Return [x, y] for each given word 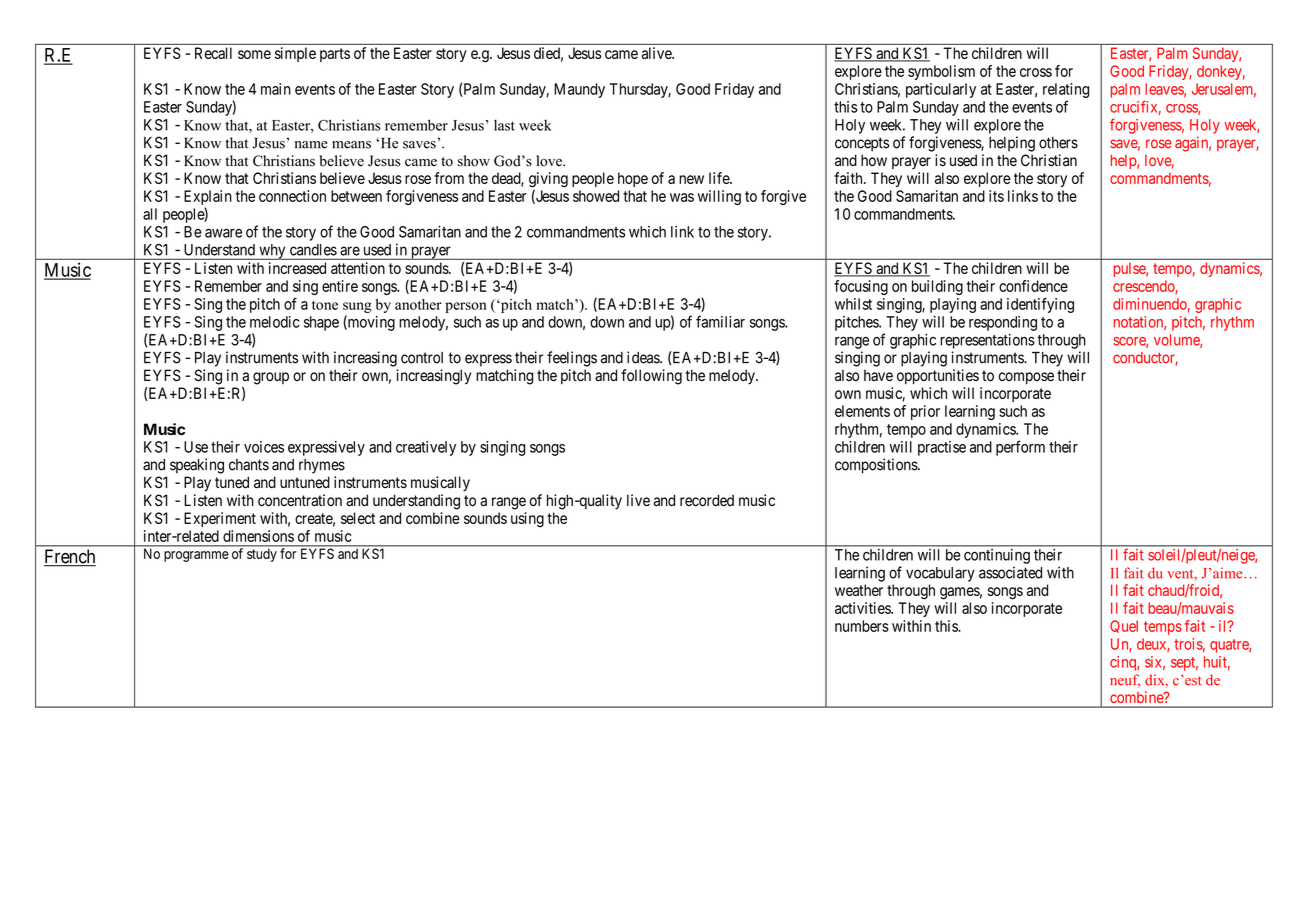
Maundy [579, 90]
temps [1163, 628]
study [262, 555]
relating [1066, 90]
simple [295, 54]
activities [863, 608]
